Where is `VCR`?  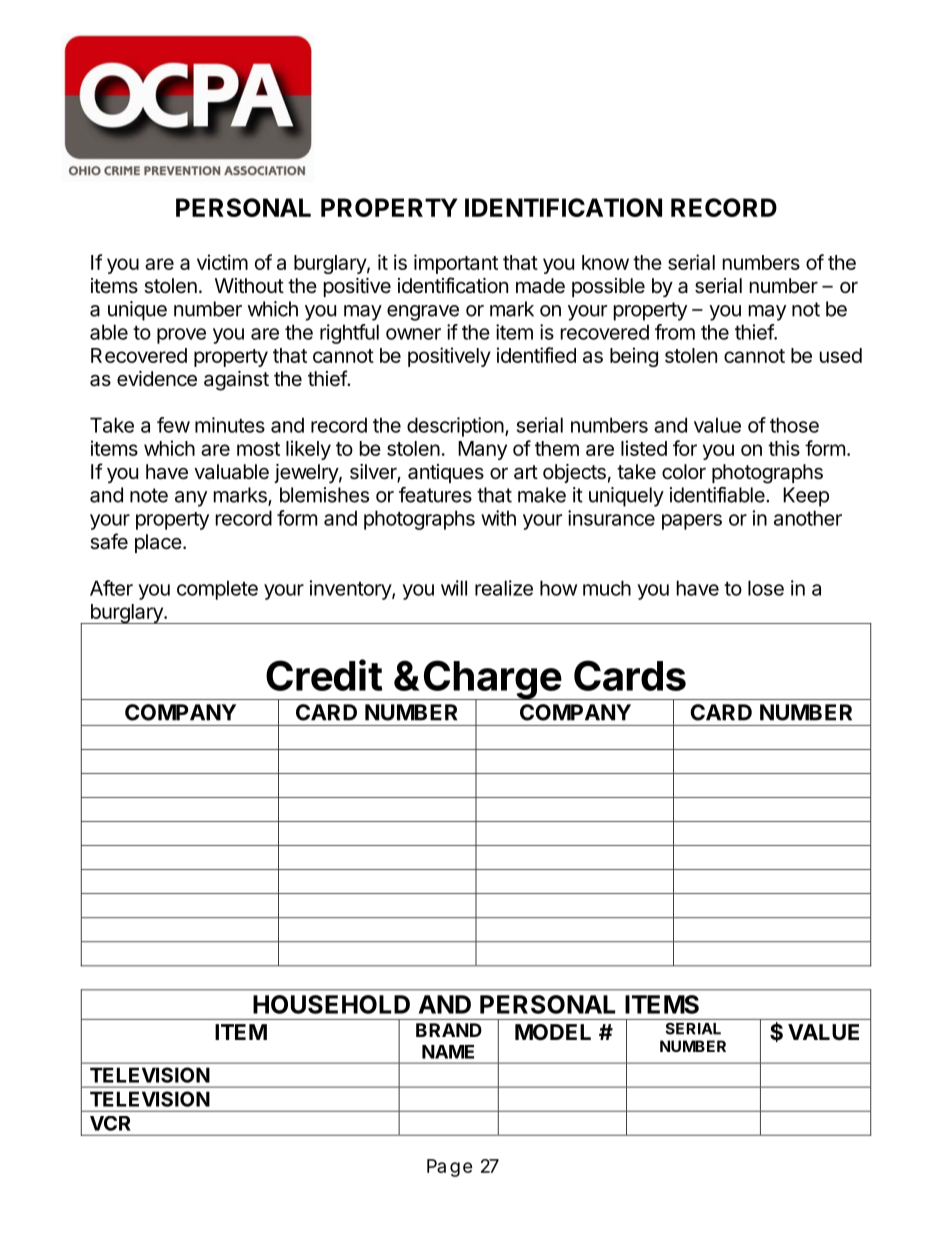 VCR is located at coordinates (110, 1123).
